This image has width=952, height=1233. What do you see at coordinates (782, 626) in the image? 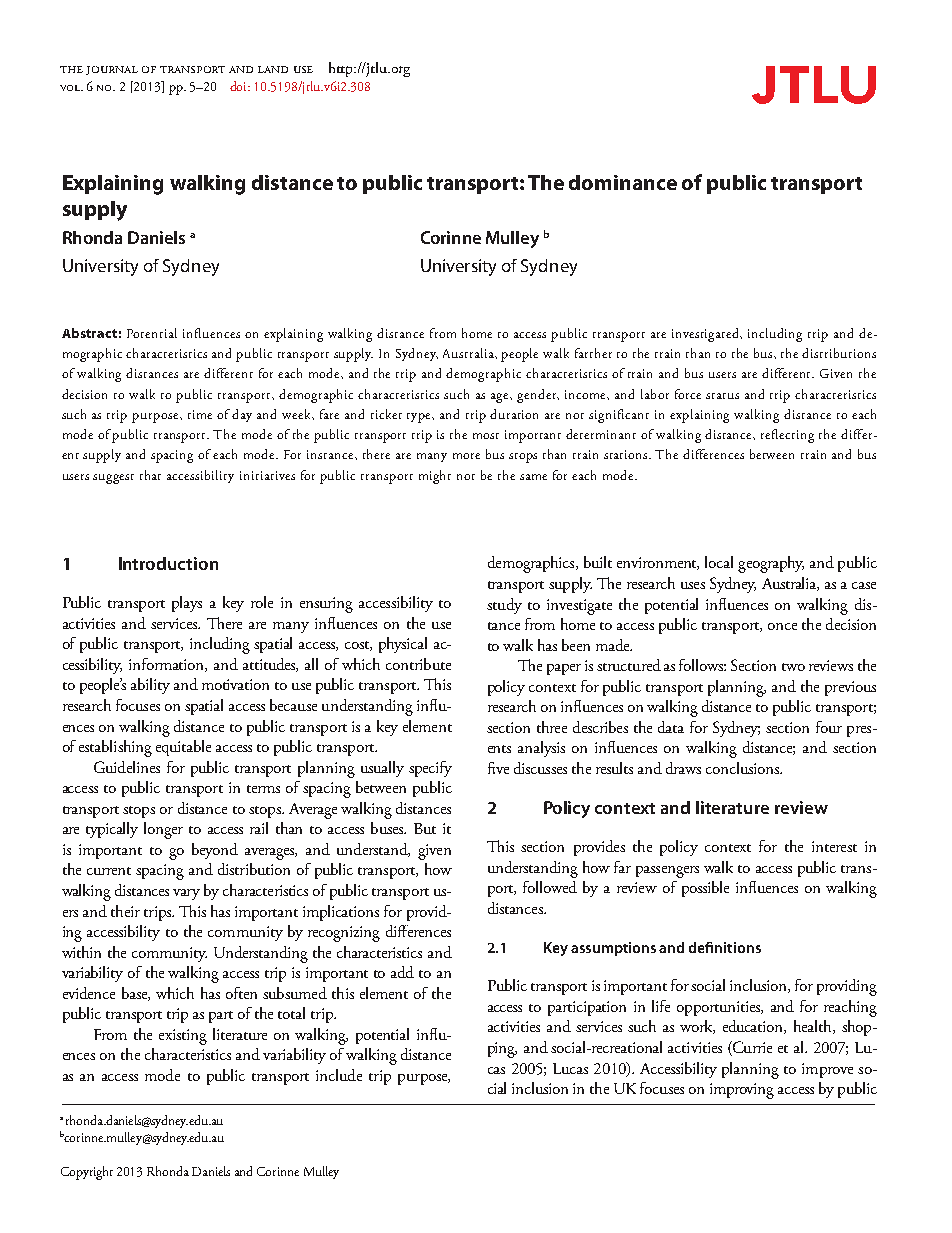
I see `once` at bounding box center [782, 626].
